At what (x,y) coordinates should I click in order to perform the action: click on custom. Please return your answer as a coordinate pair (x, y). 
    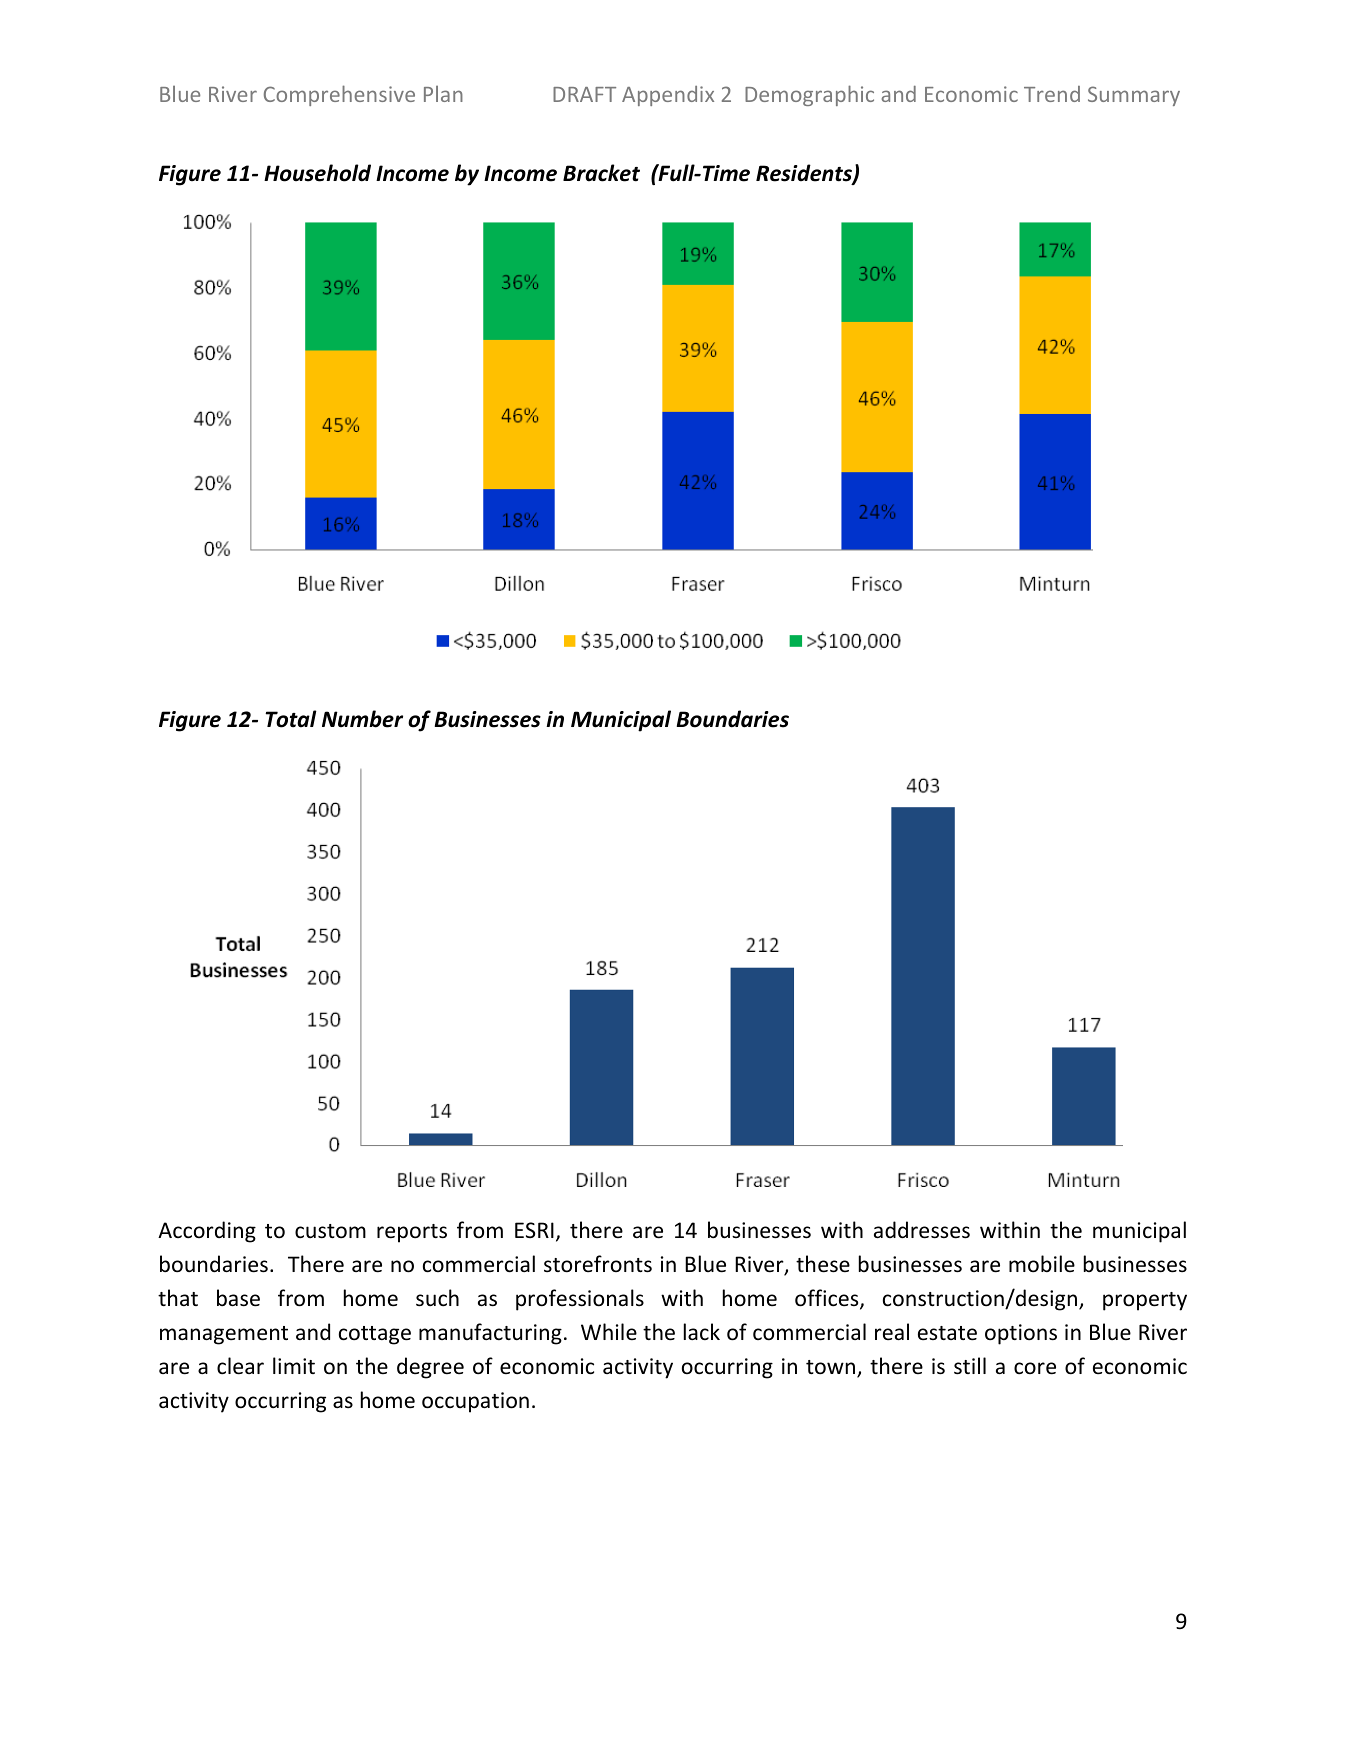
    Looking at the image, I should click on (330, 1231).
